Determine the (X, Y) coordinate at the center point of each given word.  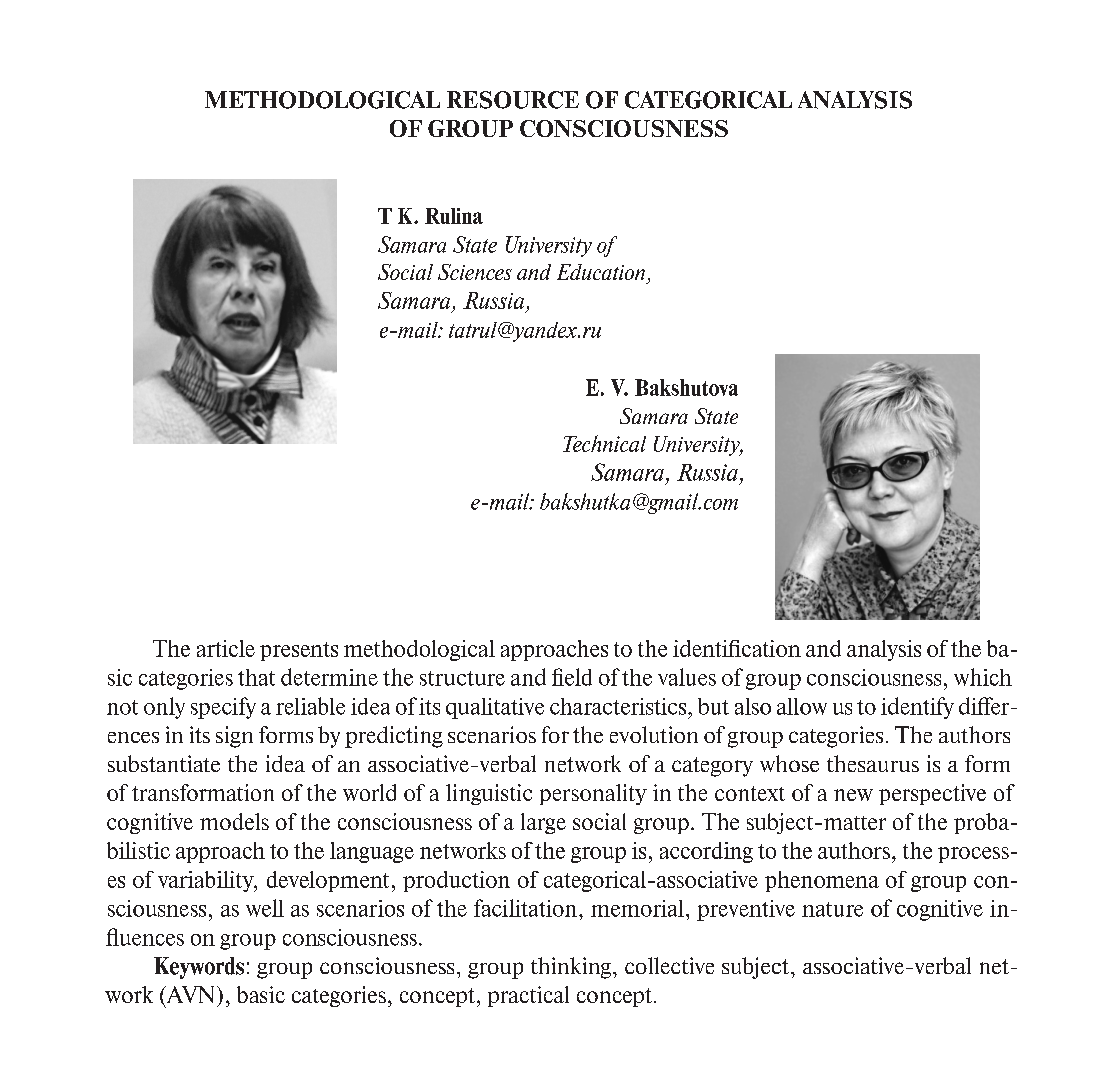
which (983, 677)
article (226, 648)
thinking (571, 968)
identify (917, 708)
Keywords (199, 968)
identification (737, 648)
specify (223, 708)
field (572, 677)
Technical (604, 443)
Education (601, 272)
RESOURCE (513, 100)
